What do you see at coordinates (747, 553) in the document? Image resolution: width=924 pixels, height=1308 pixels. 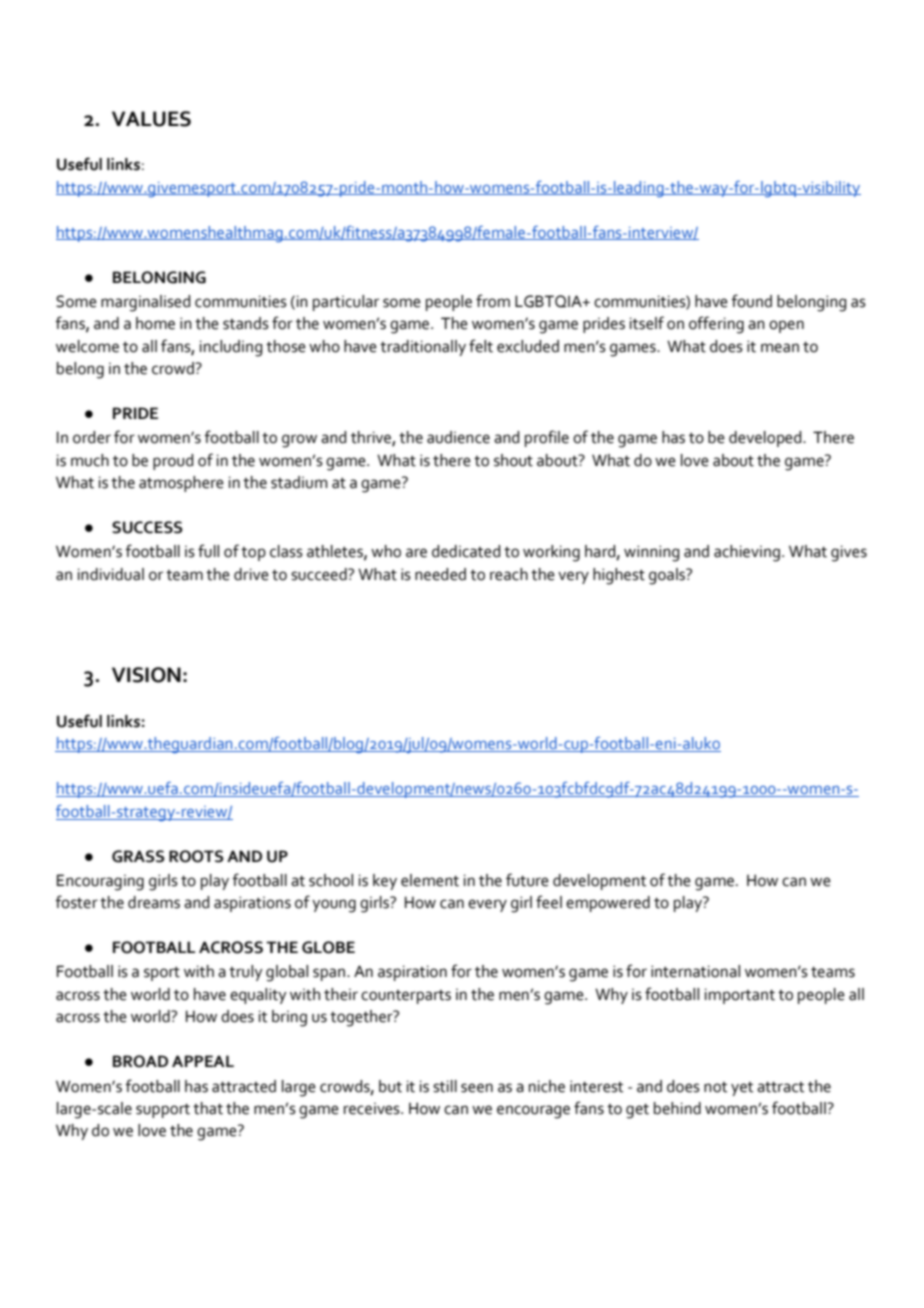 I see `achieving` at bounding box center [747, 553].
